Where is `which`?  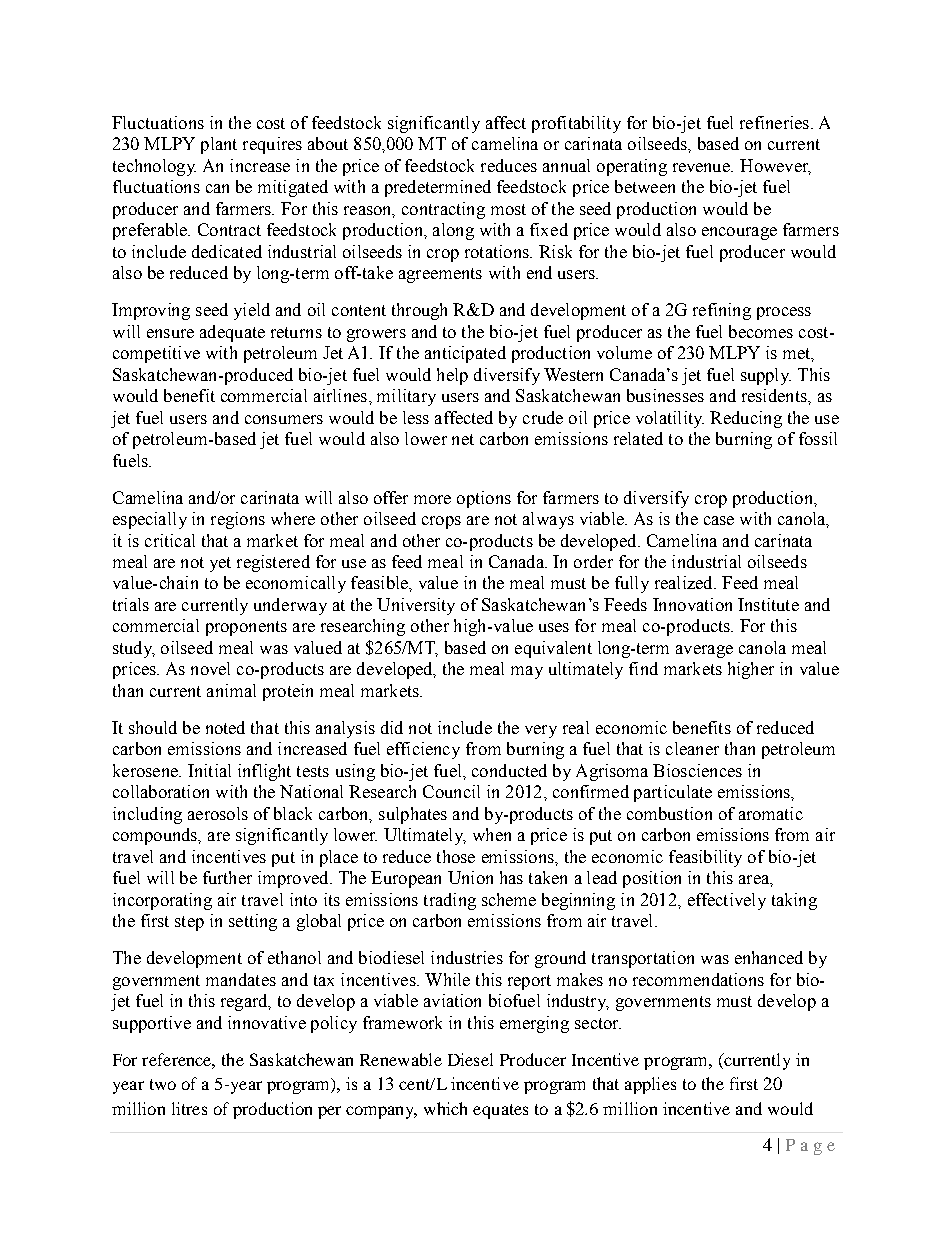 which is located at coordinates (445, 1108).
